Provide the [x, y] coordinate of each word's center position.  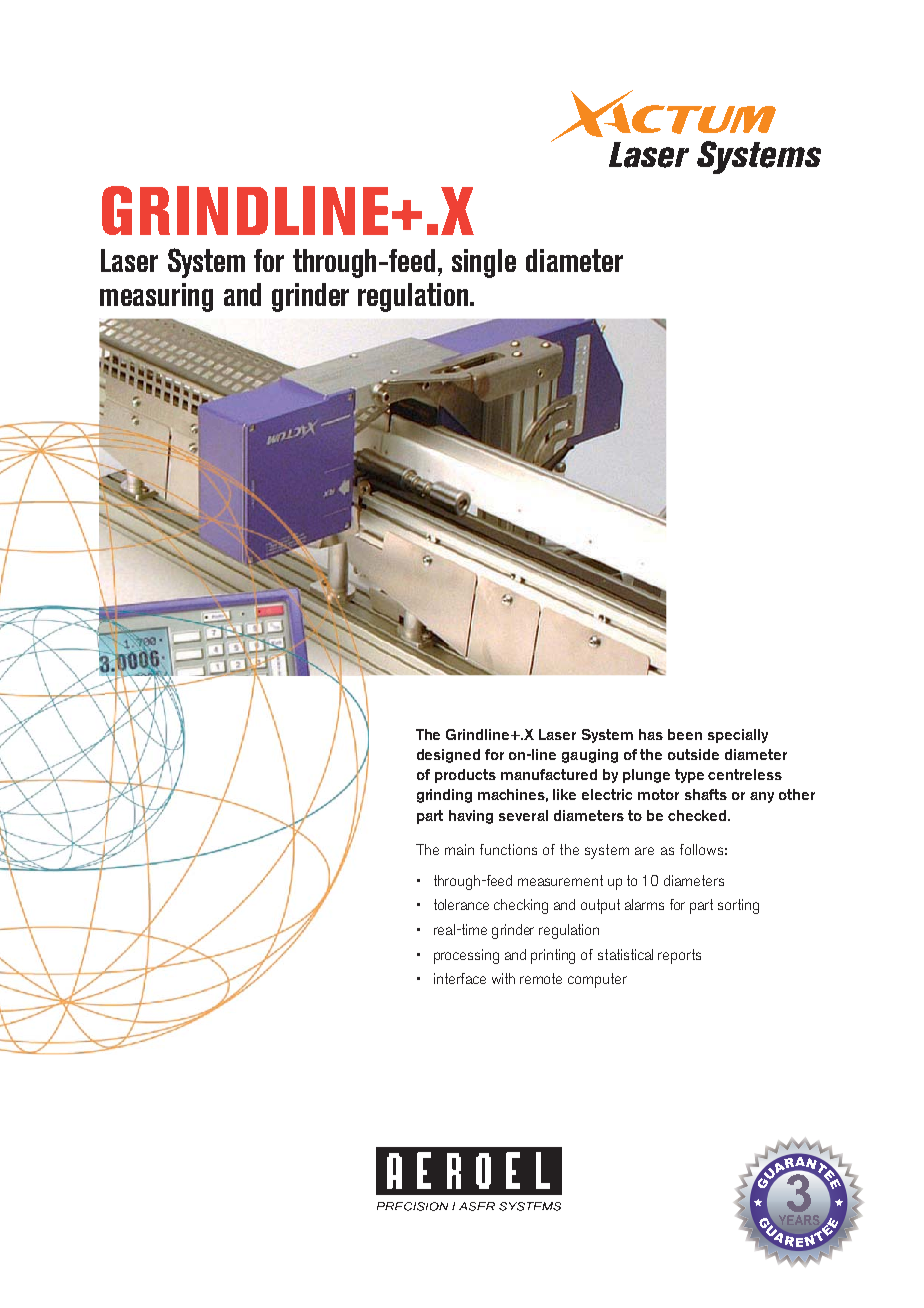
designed [448, 756]
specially [738, 736]
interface [460, 978]
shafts [706, 794]
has [651, 734]
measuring [156, 297]
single [484, 263]
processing [466, 956]
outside [693, 754]
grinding [444, 796]
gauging [590, 756]
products [465, 776]
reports [679, 956]
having [471, 817]
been [685, 734]
